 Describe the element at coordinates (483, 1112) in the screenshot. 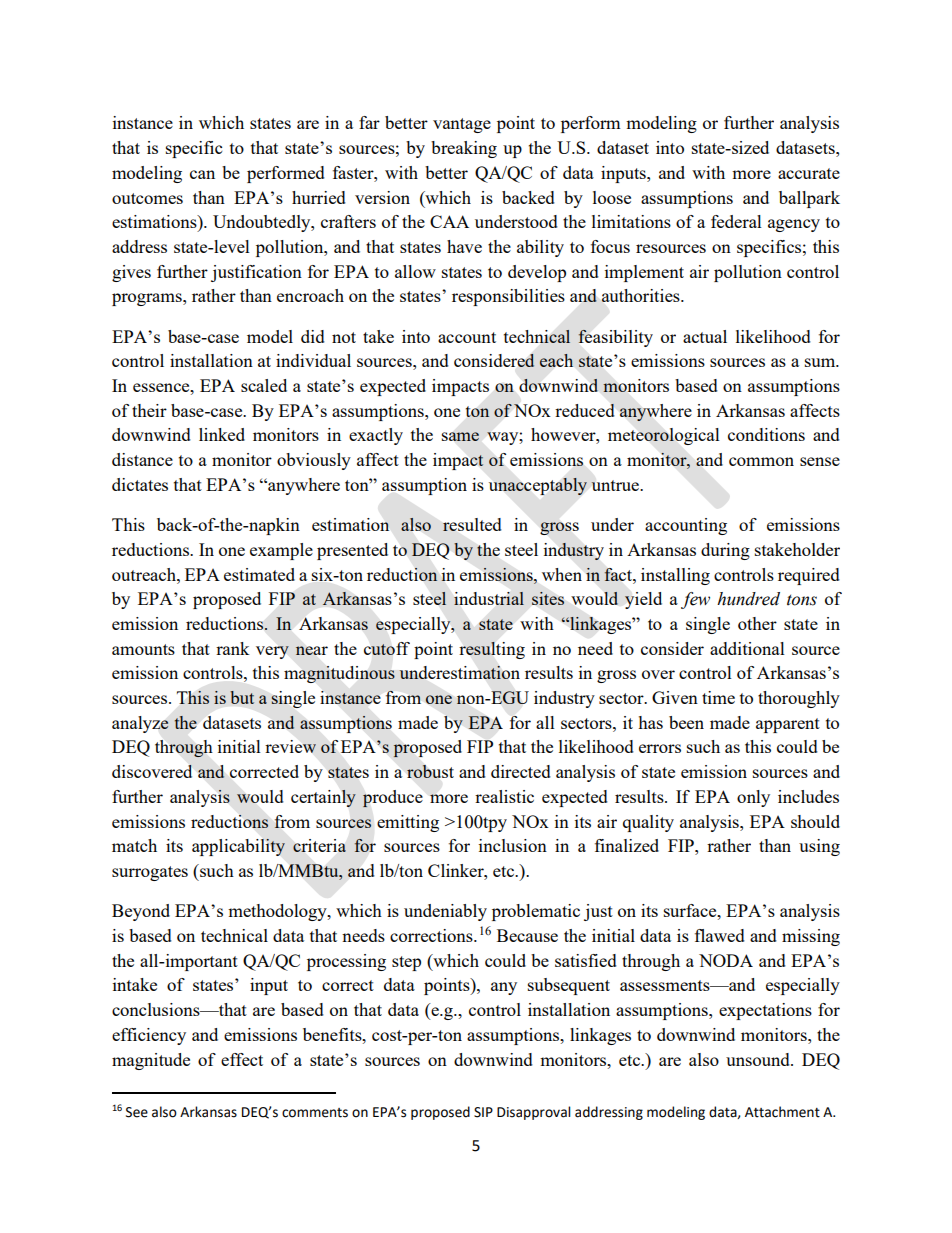

I see `SIP` at that location.
